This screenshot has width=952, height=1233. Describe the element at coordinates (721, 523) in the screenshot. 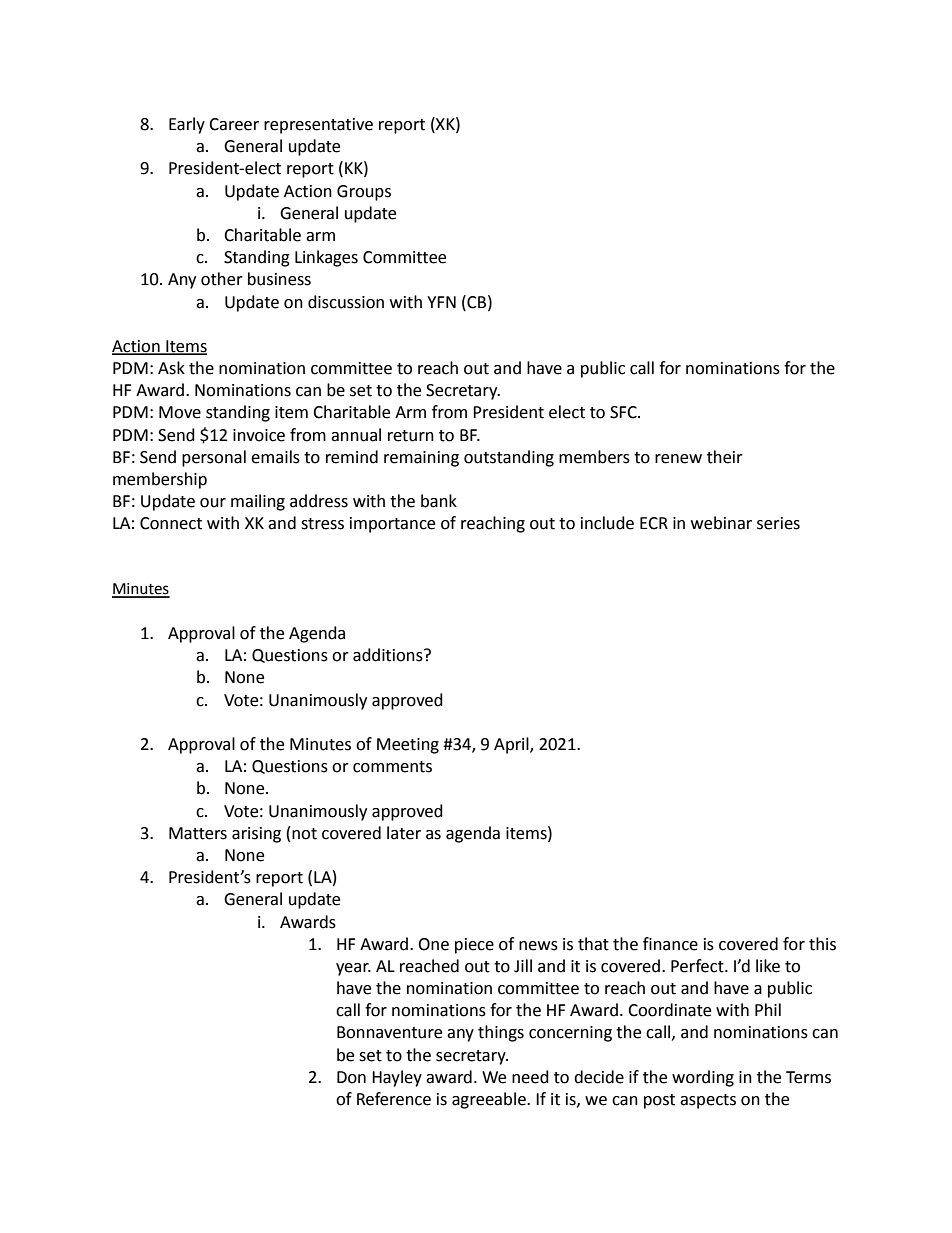

I see `webinar` at that location.
